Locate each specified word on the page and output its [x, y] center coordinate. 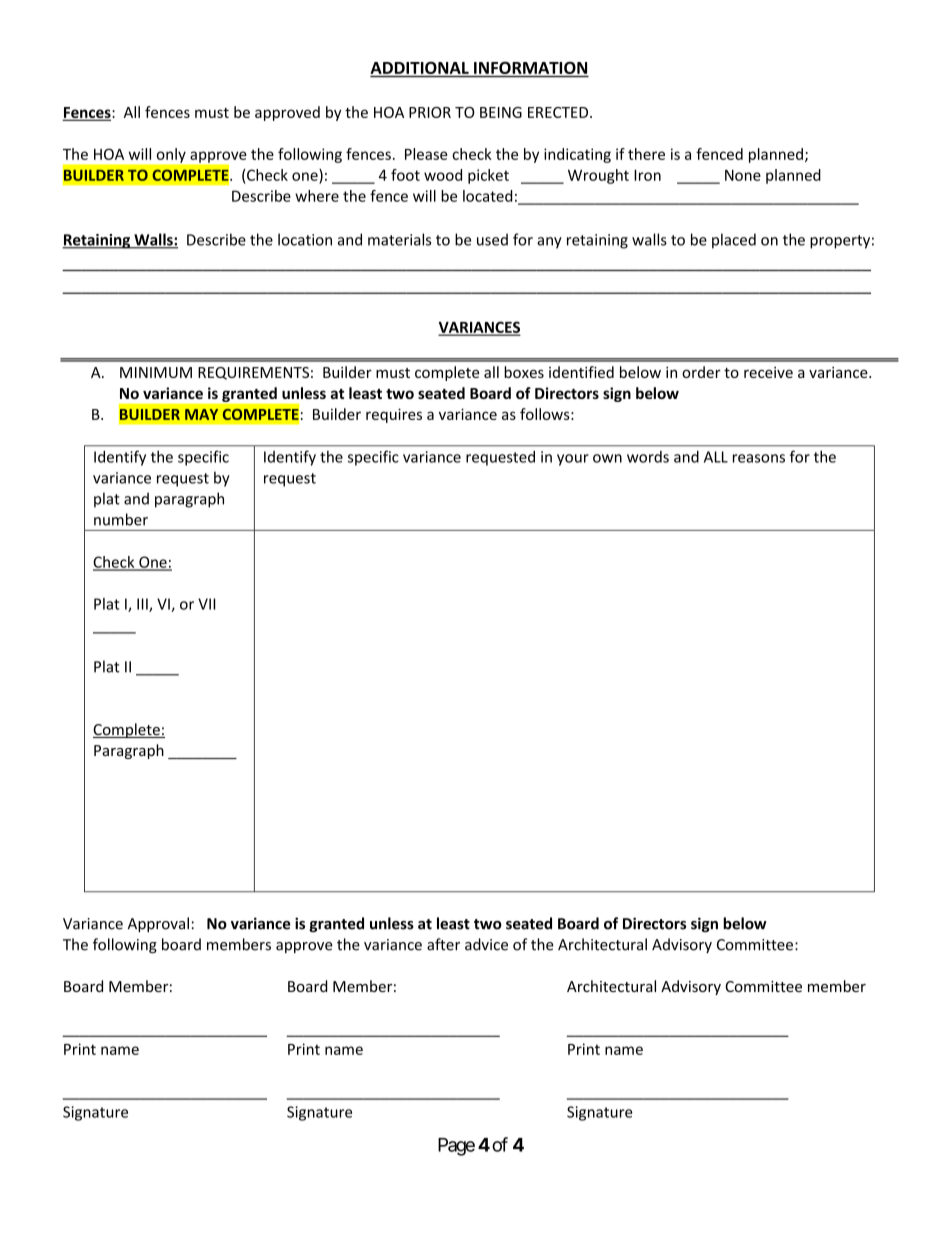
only [171, 155]
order [701, 372]
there [646, 154]
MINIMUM [156, 372]
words [648, 457]
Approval [158, 924]
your [573, 460]
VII [207, 604]
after [443, 944]
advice [486, 944]
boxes [524, 372]
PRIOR [430, 112]
